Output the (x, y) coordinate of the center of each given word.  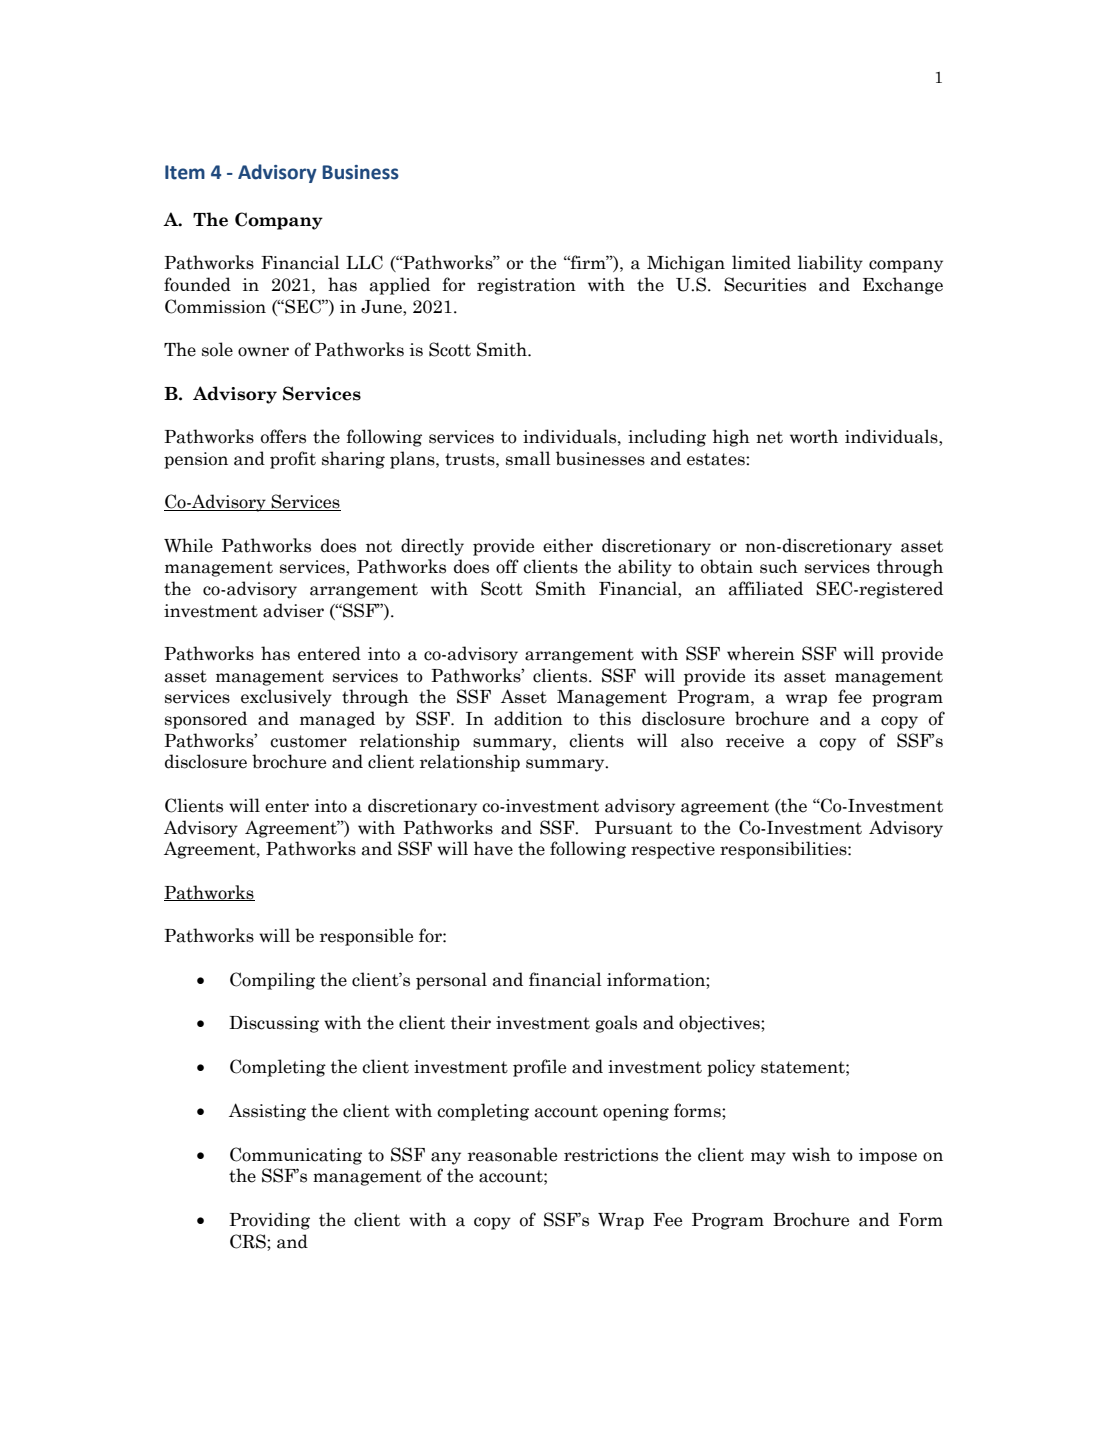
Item (185, 172)
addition (528, 718)
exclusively (286, 698)
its (764, 676)
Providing (269, 1221)
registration (526, 286)
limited (761, 262)
